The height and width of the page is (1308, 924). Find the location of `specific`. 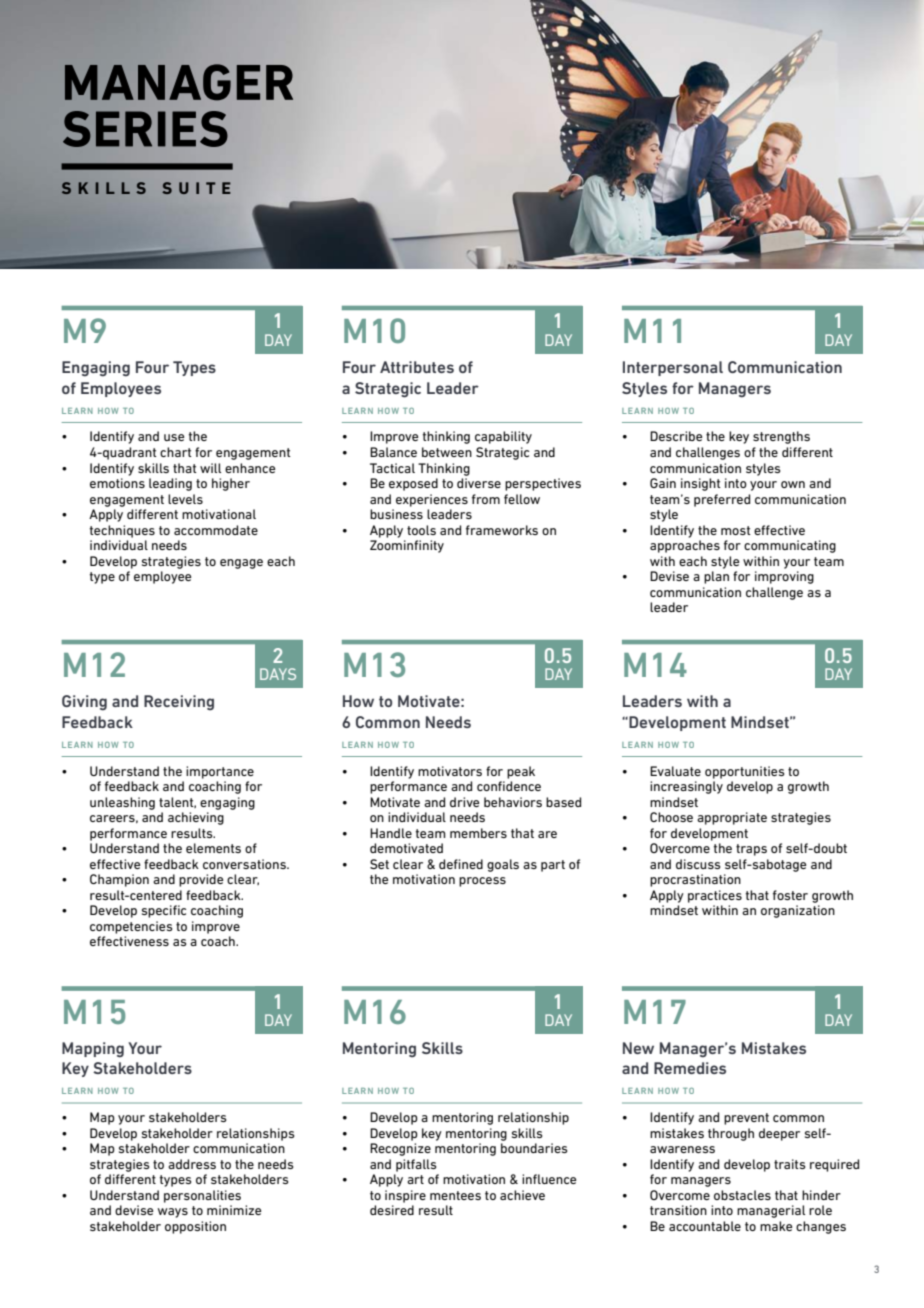

specific is located at coordinates (164, 911).
